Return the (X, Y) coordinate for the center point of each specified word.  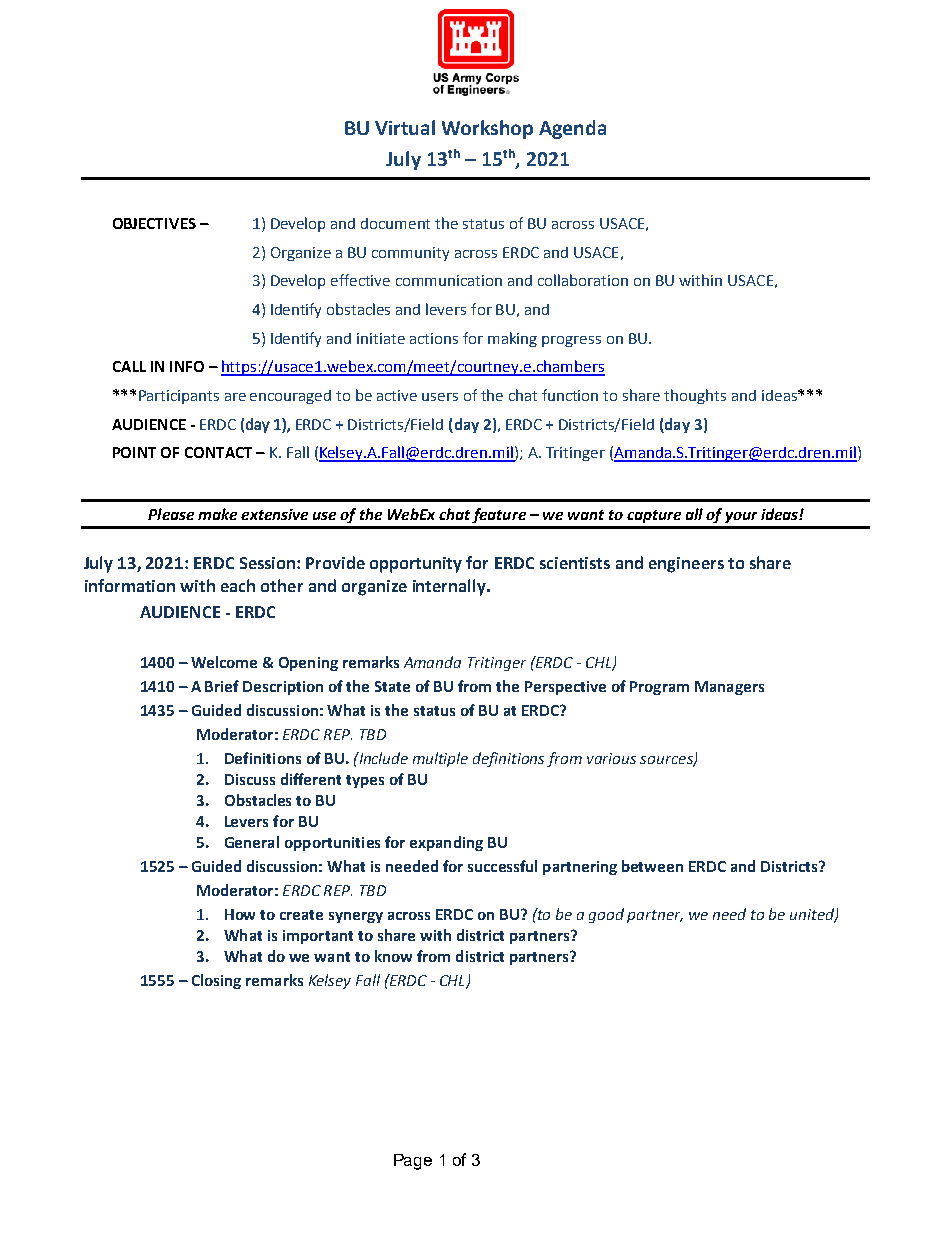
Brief (222, 686)
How (240, 914)
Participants (179, 397)
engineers (686, 565)
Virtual (405, 127)
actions (434, 338)
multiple (440, 759)
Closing (216, 981)
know (393, 956)
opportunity (416, 565)
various (611, 758)
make (217, 514)
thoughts (695, 396)
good (606, 915)
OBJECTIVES (154, 223)
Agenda (572, 129)
